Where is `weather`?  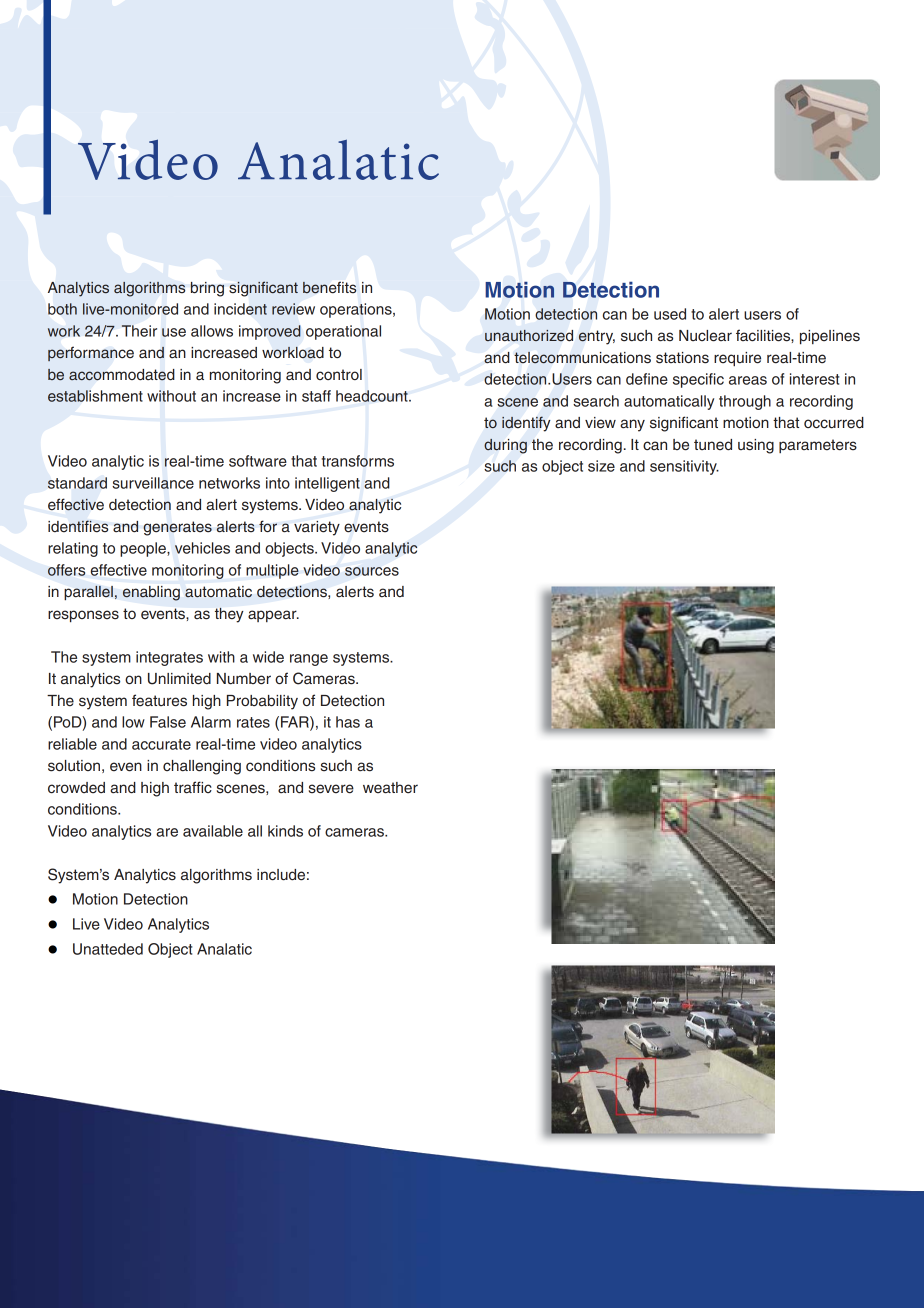 weather is located at coordinates (390, 788).
